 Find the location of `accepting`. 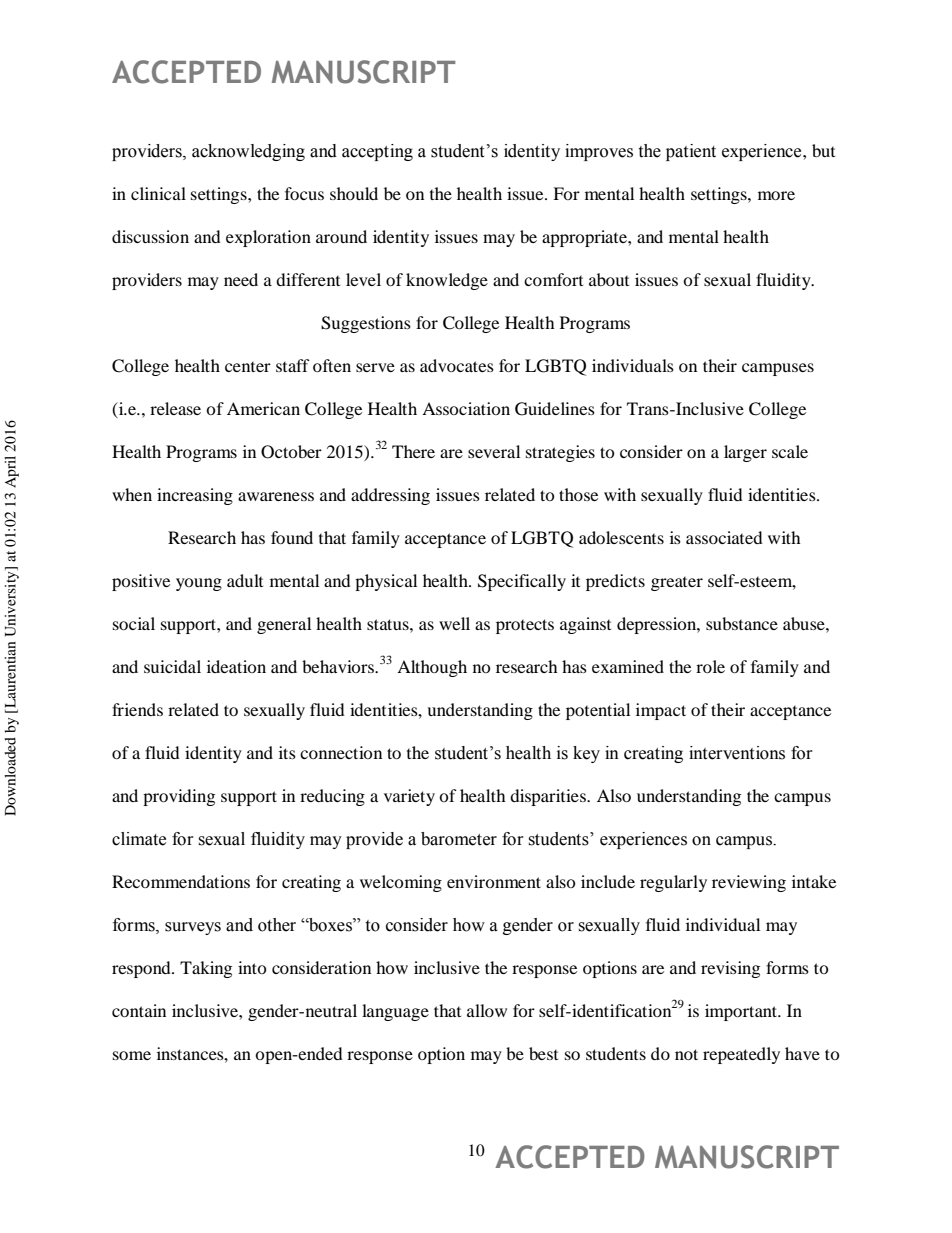

accepting is located at coordinates (377, 152).
